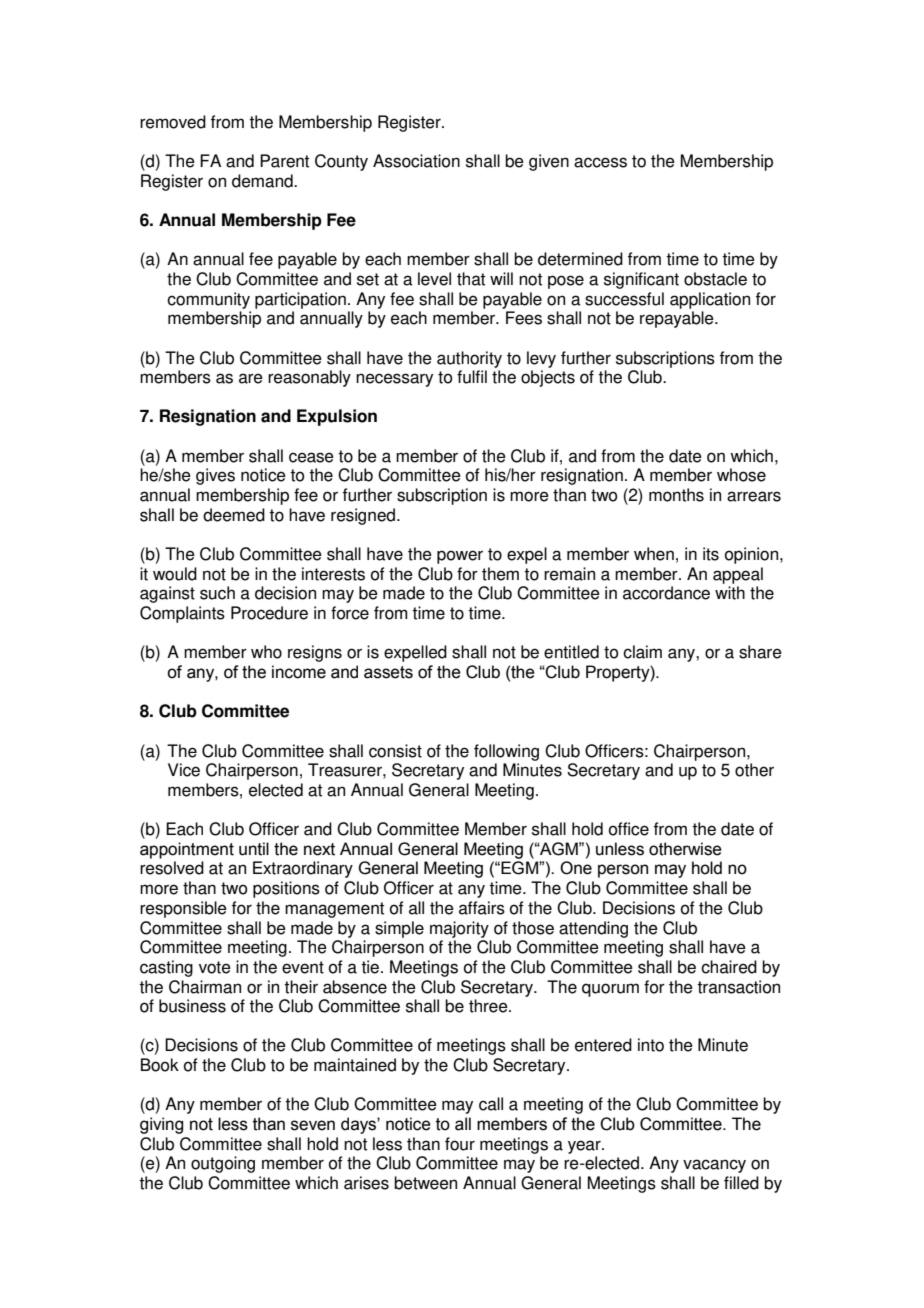 This image has height=1308, width=924. Describe the element at coordinates (263, 181) in the image. I see `demand` at that location.
